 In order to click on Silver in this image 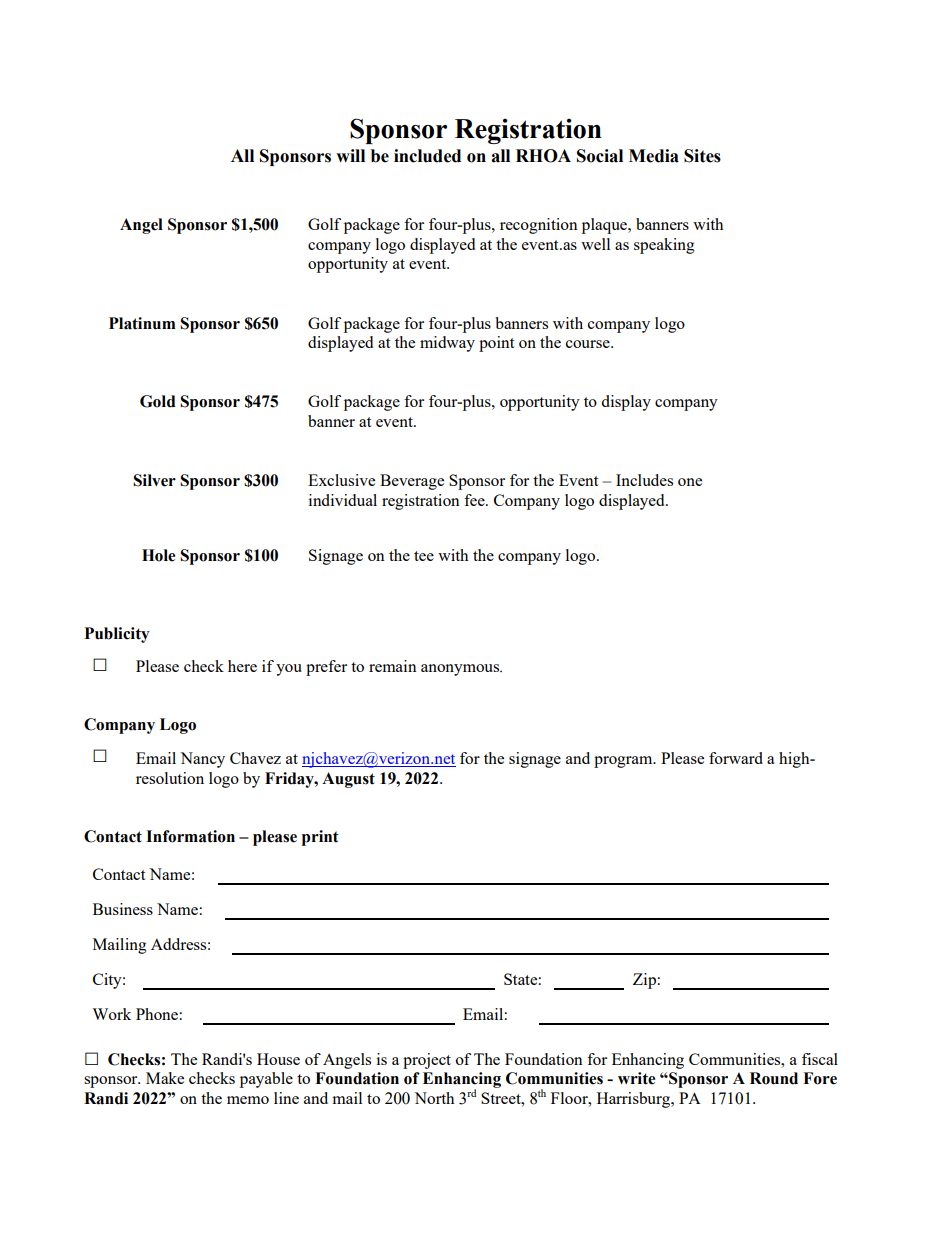, I will do `click(154, 480)`.
